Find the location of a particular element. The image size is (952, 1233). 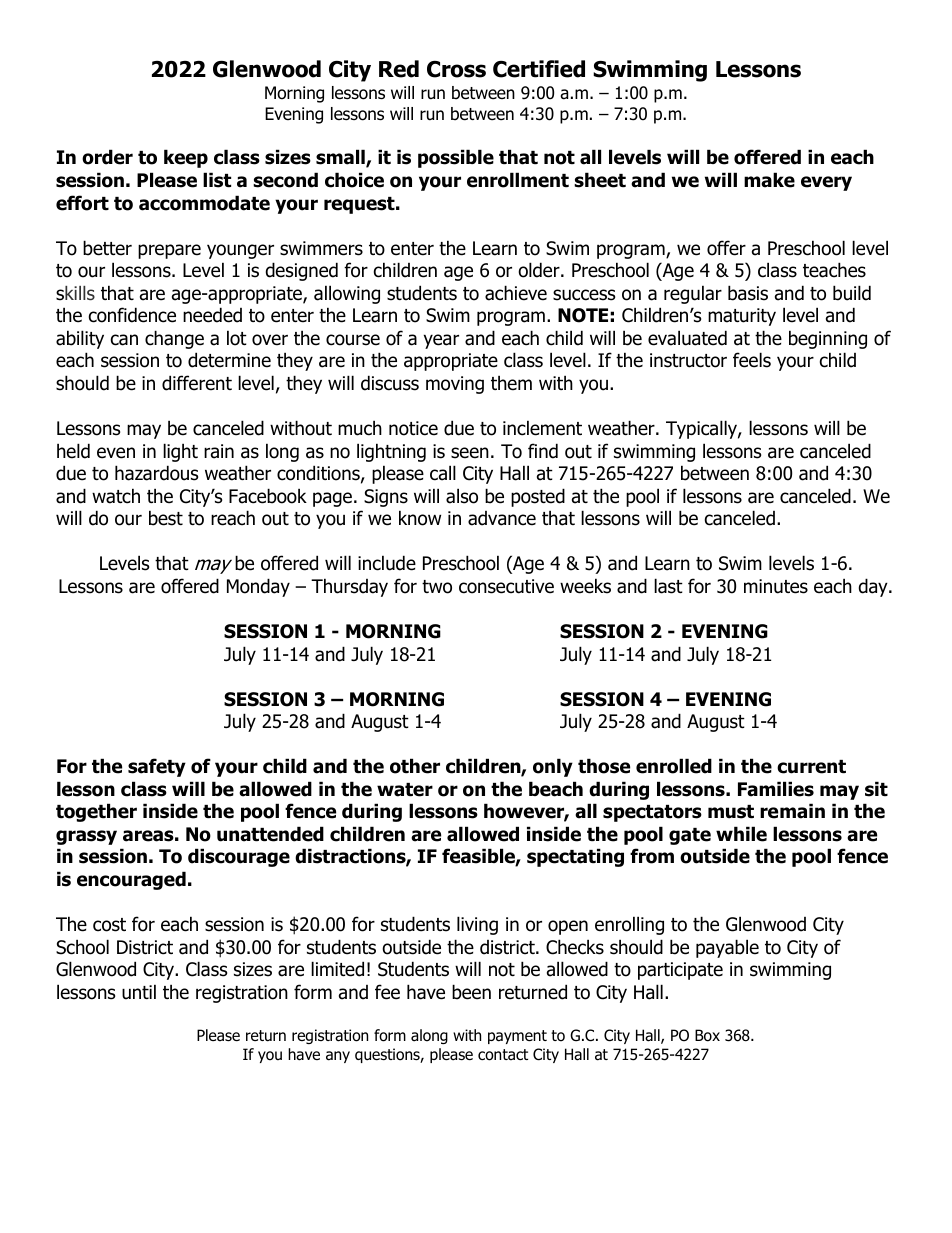

payment is located at coordinates (517, 1037).
